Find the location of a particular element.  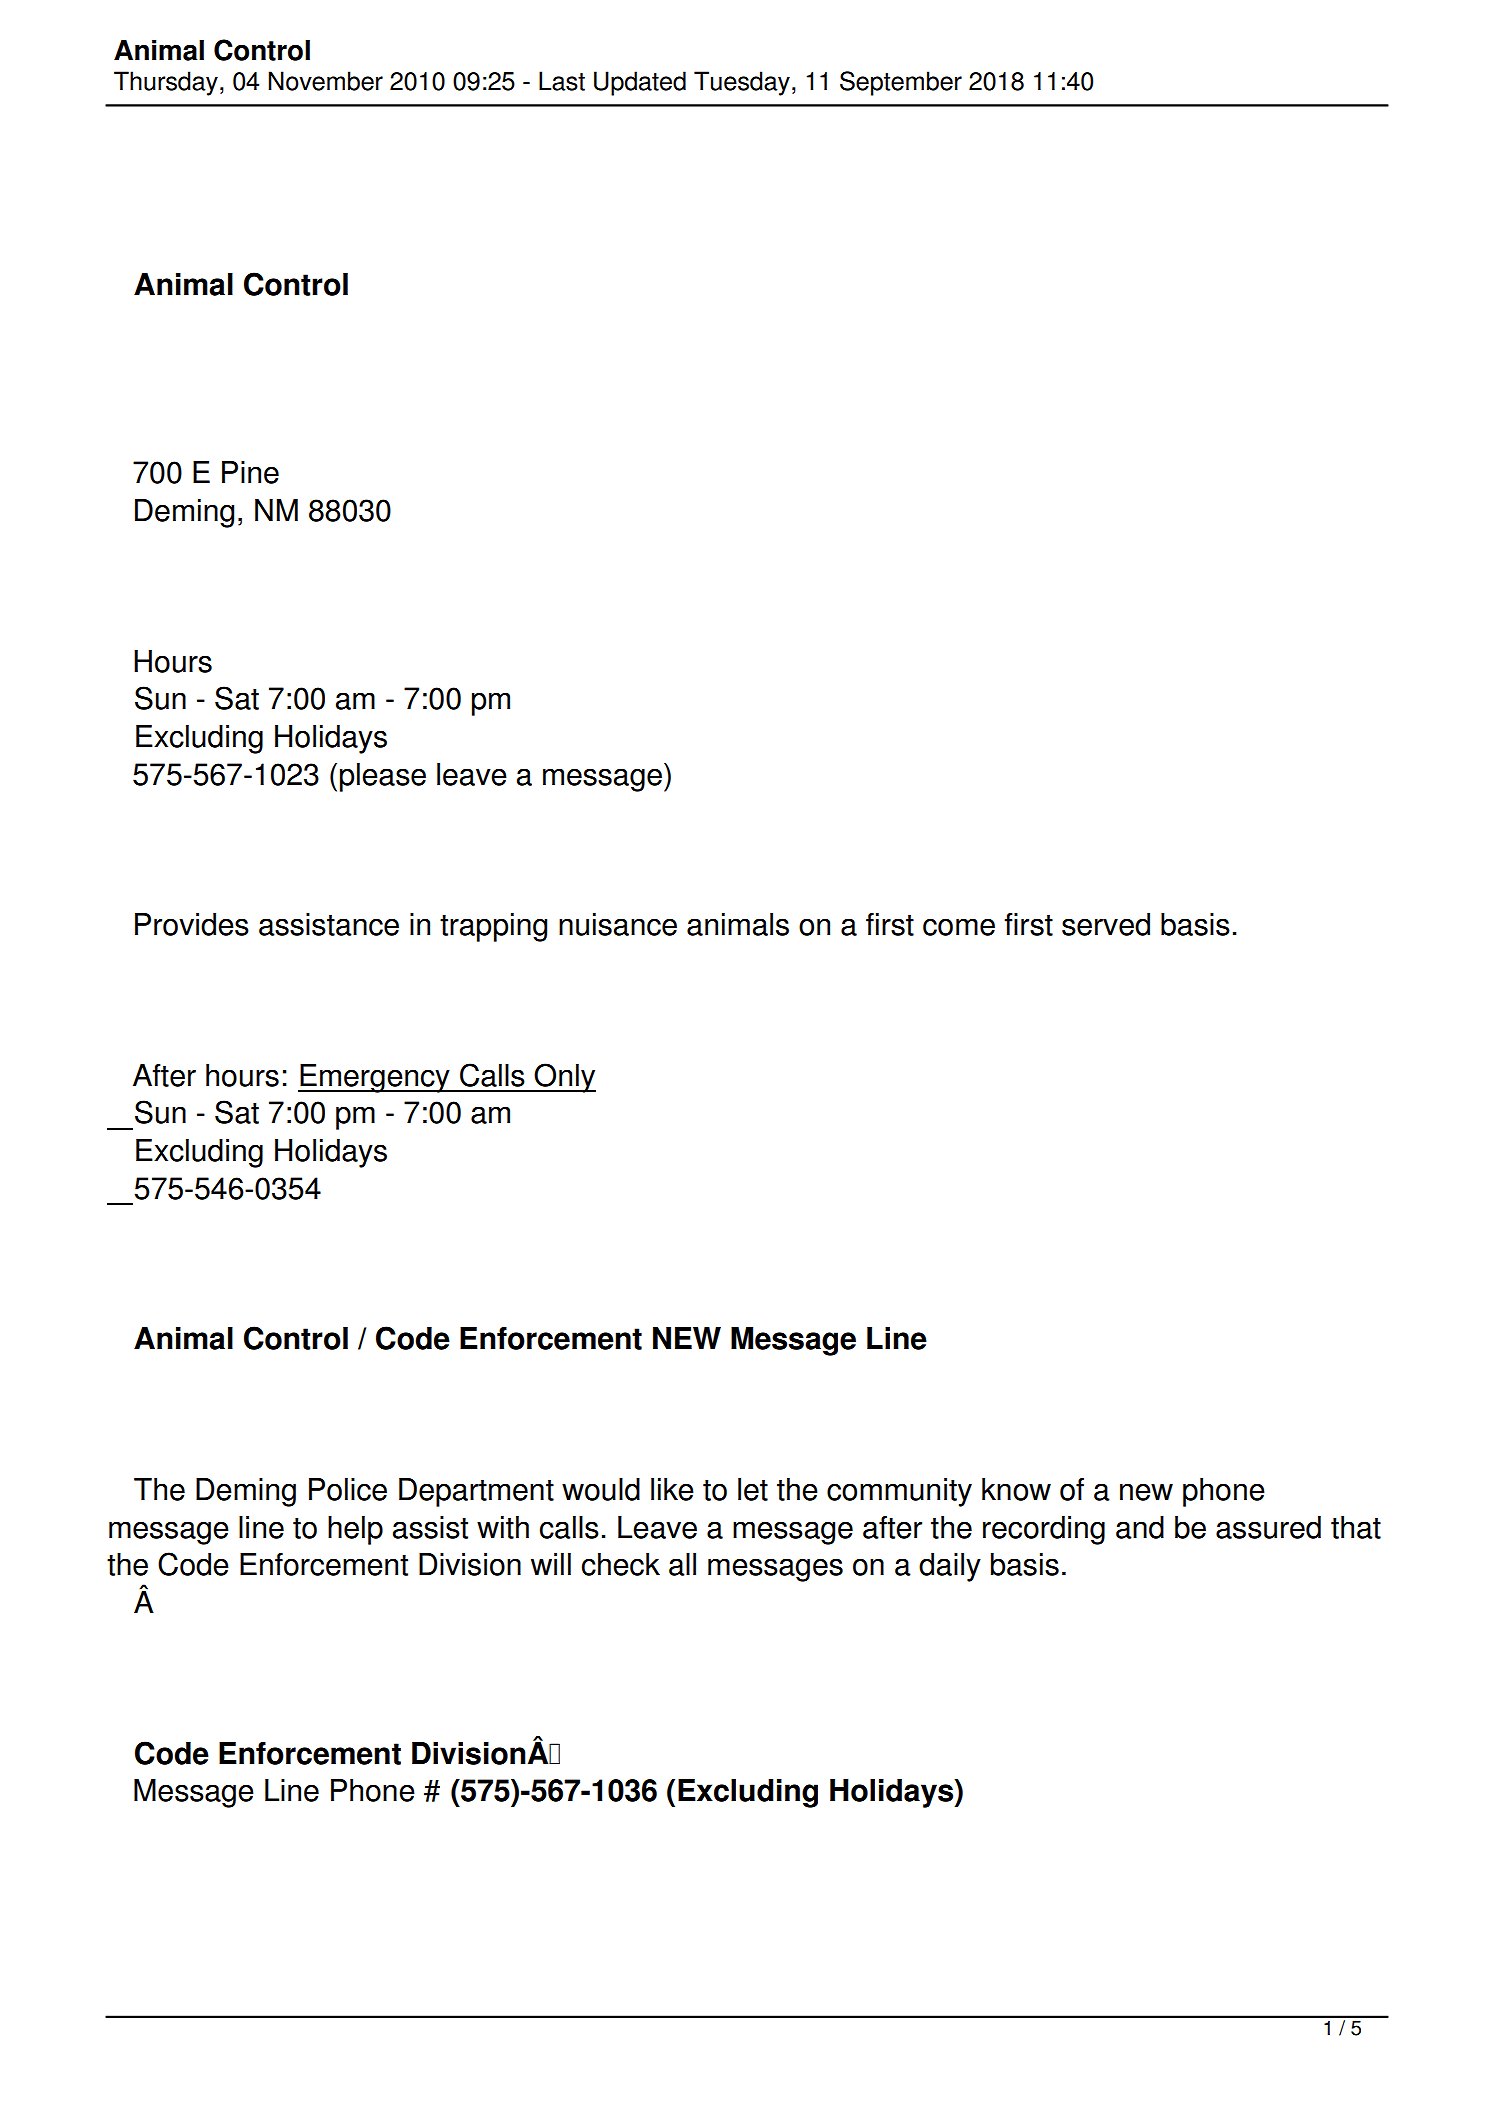

Only is located at coordinates (564, 1078).
